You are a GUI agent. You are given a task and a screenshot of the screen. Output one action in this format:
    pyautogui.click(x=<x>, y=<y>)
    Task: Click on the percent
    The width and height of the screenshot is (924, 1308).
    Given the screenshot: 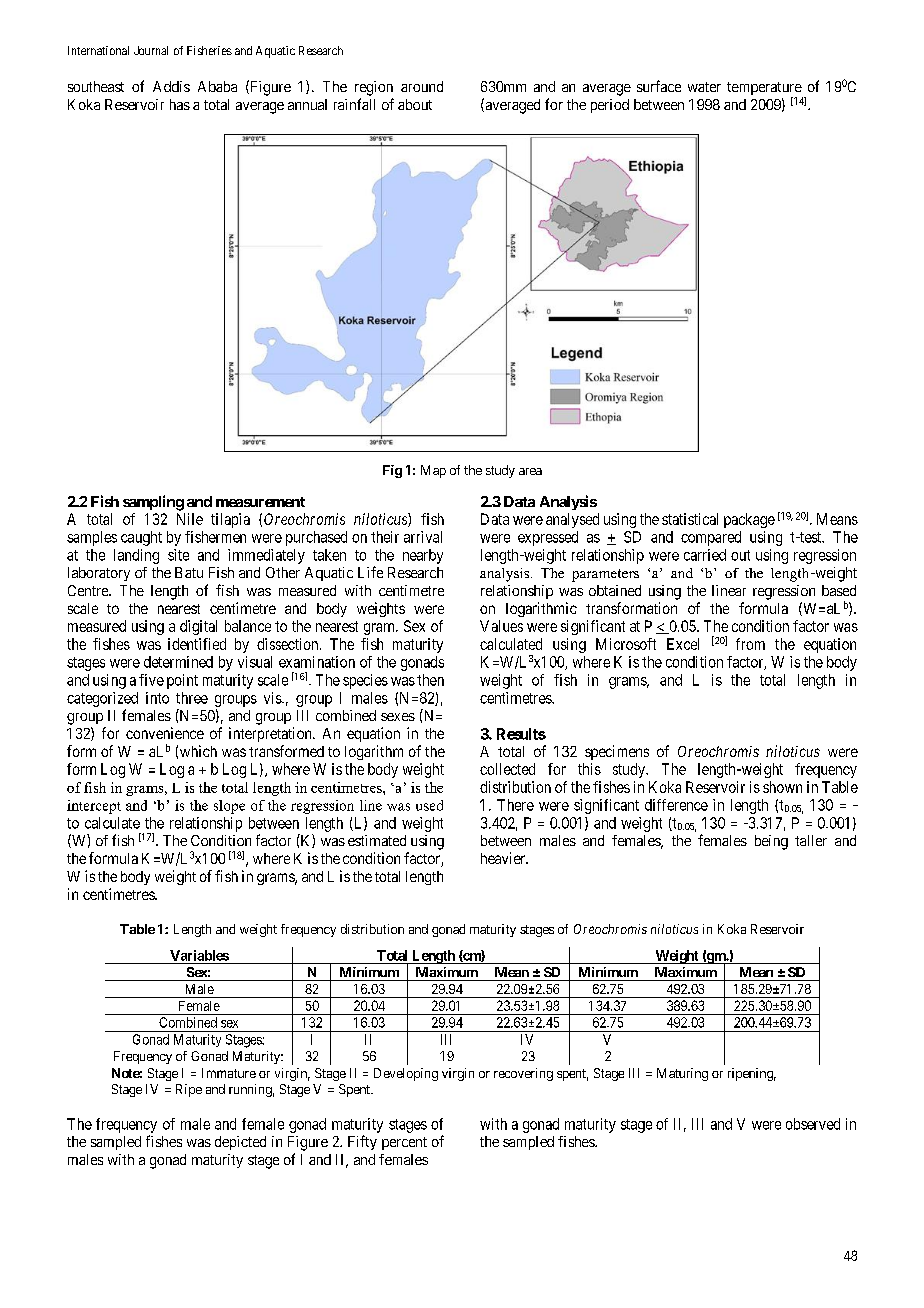 What is the action you would take?
    pyautogui.click(x=404, y=1143)
